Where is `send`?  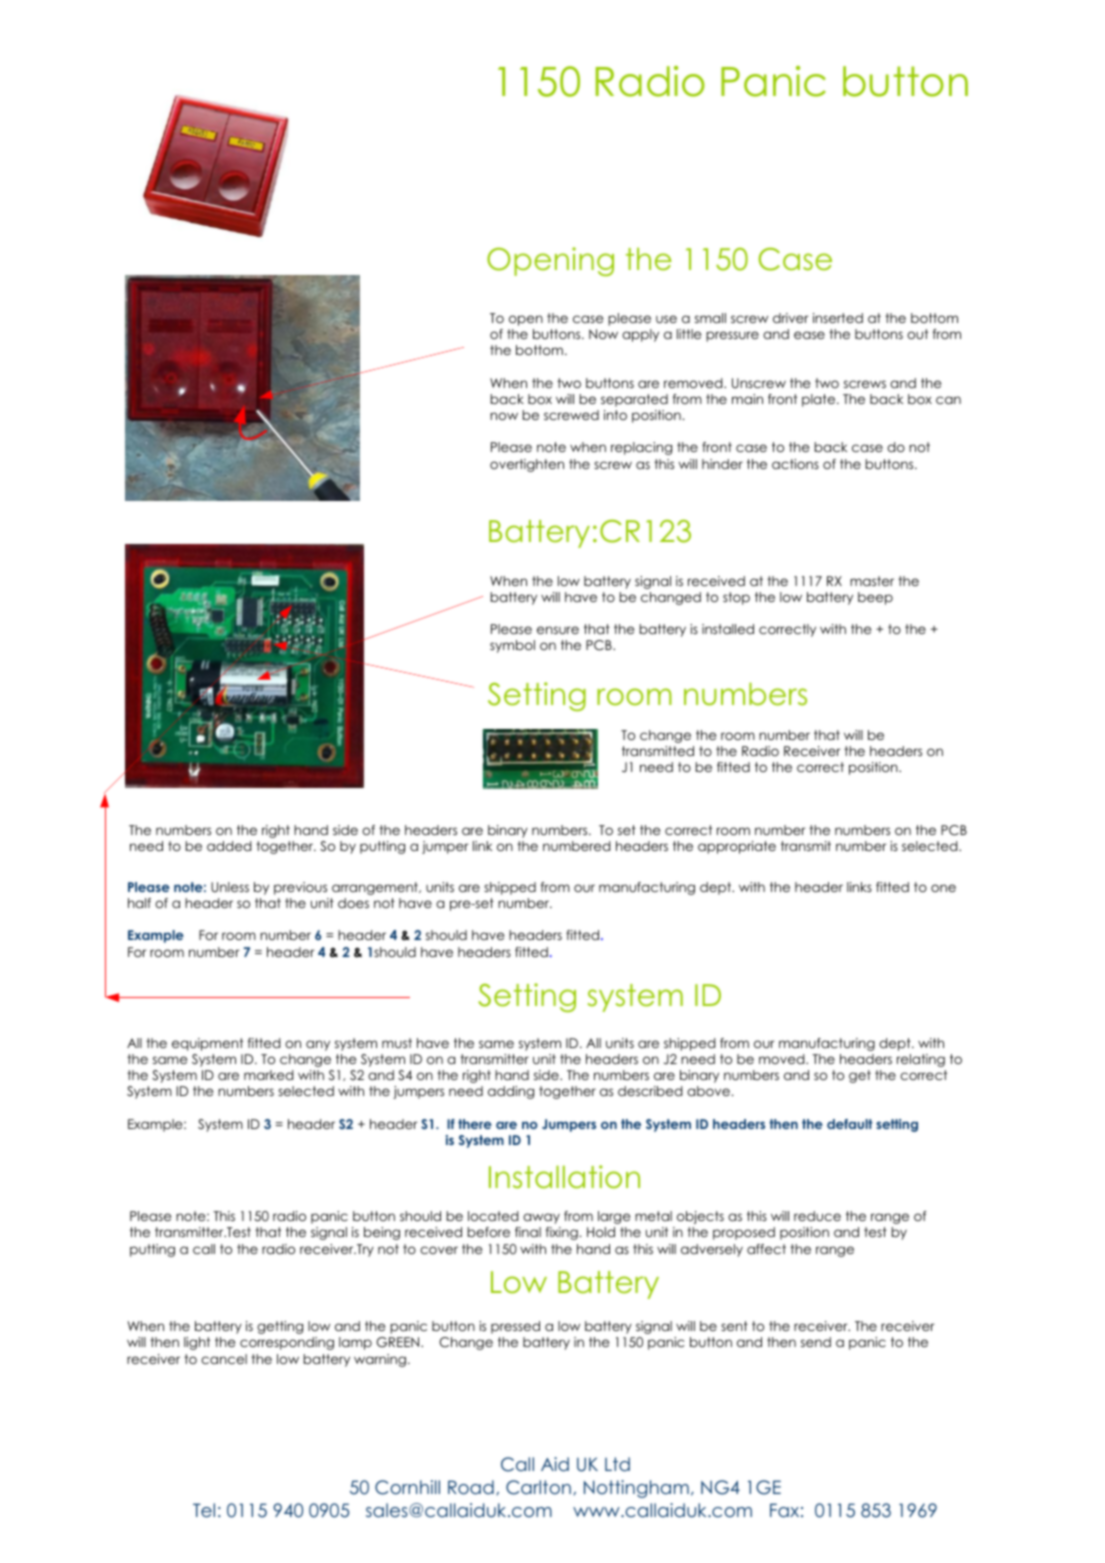 send is located at coordinates (816, 1342).
